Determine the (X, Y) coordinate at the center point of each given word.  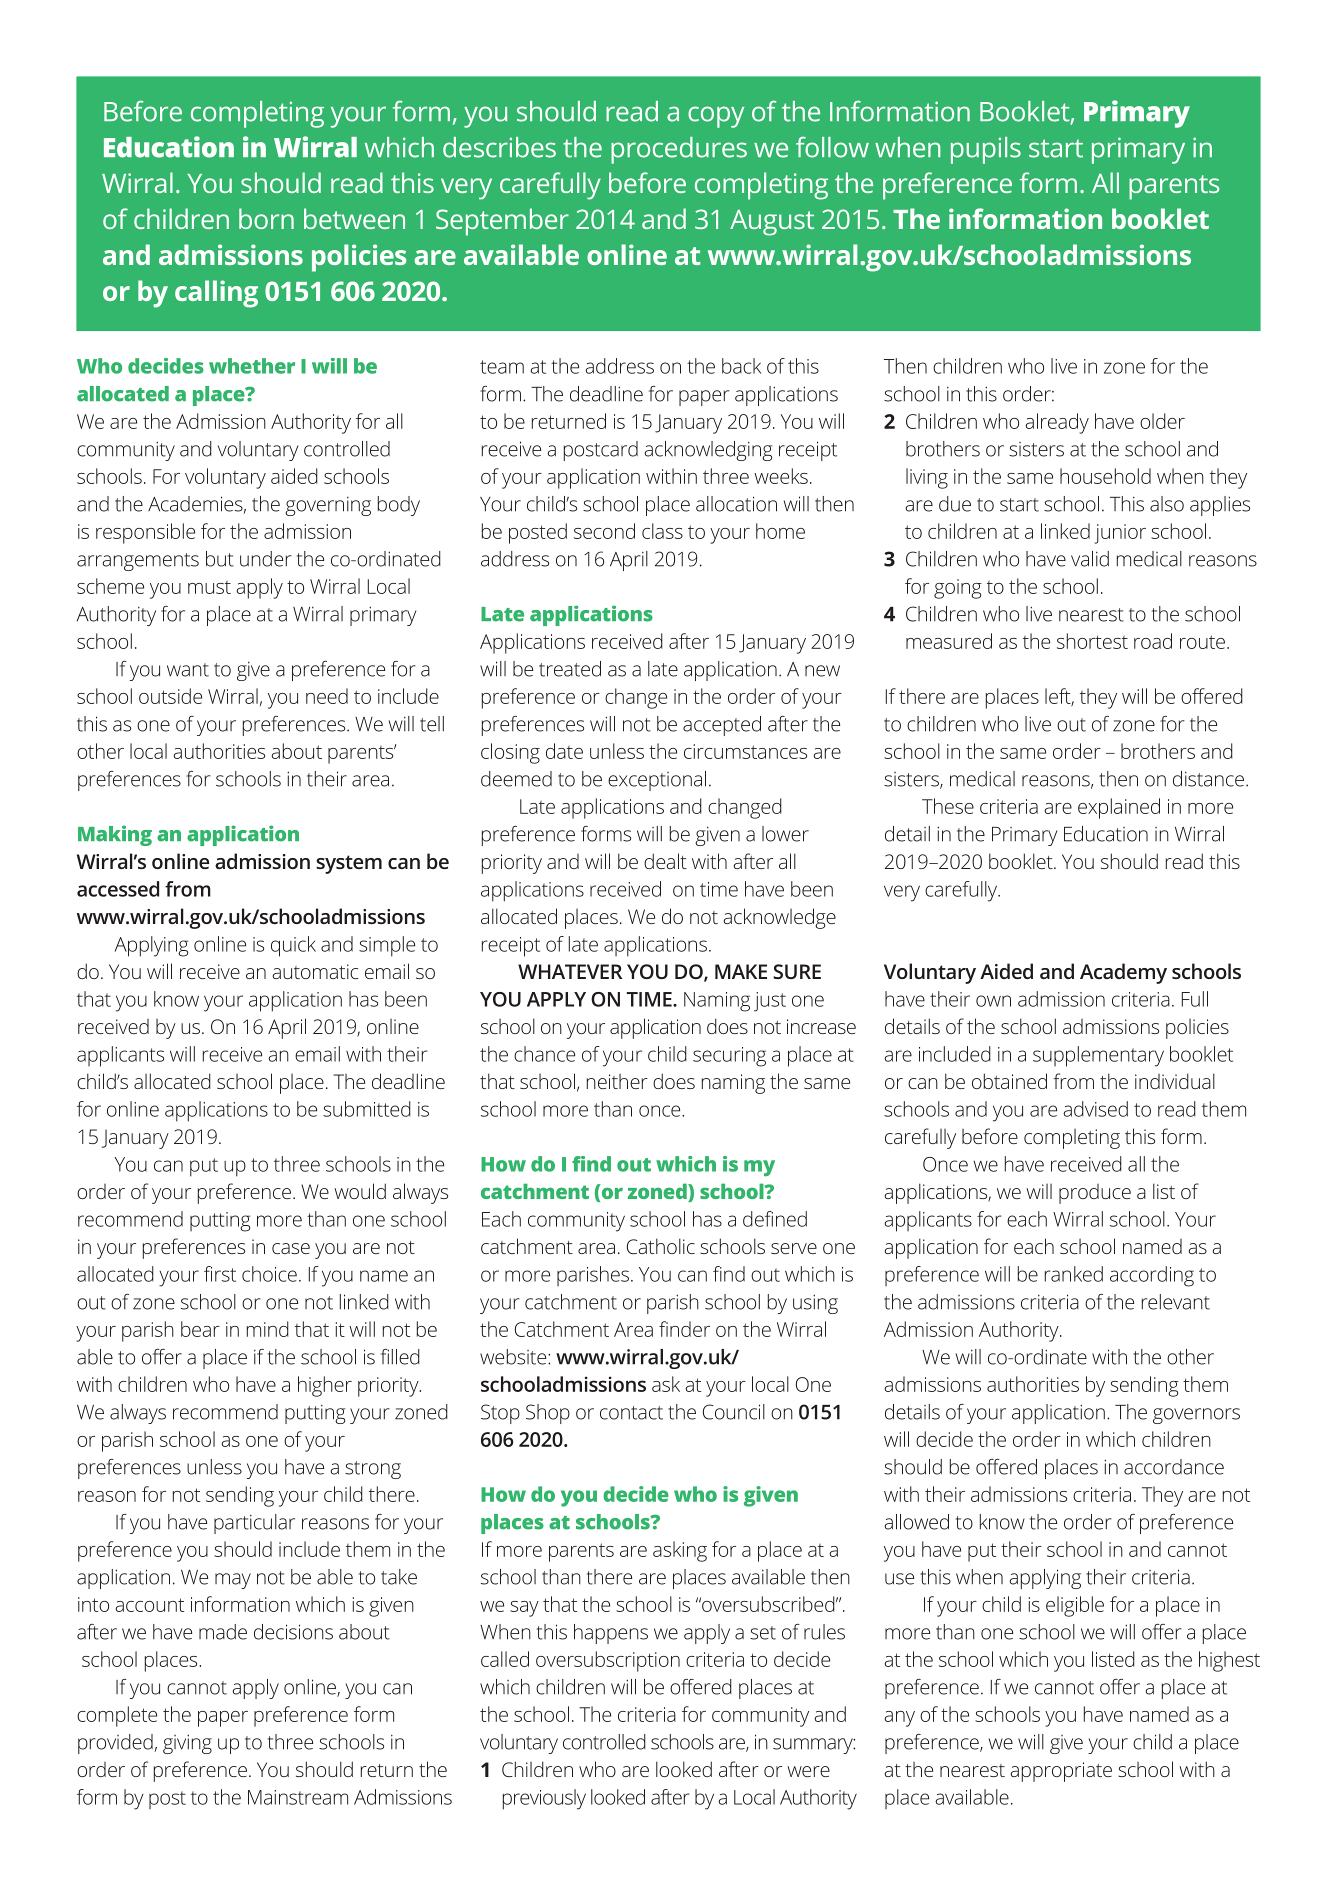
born (266, 218)
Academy (1123, 973)
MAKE (741, 971)
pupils (986, 150)
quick (293, 946)
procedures (679, 150)
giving (187, 1744)
